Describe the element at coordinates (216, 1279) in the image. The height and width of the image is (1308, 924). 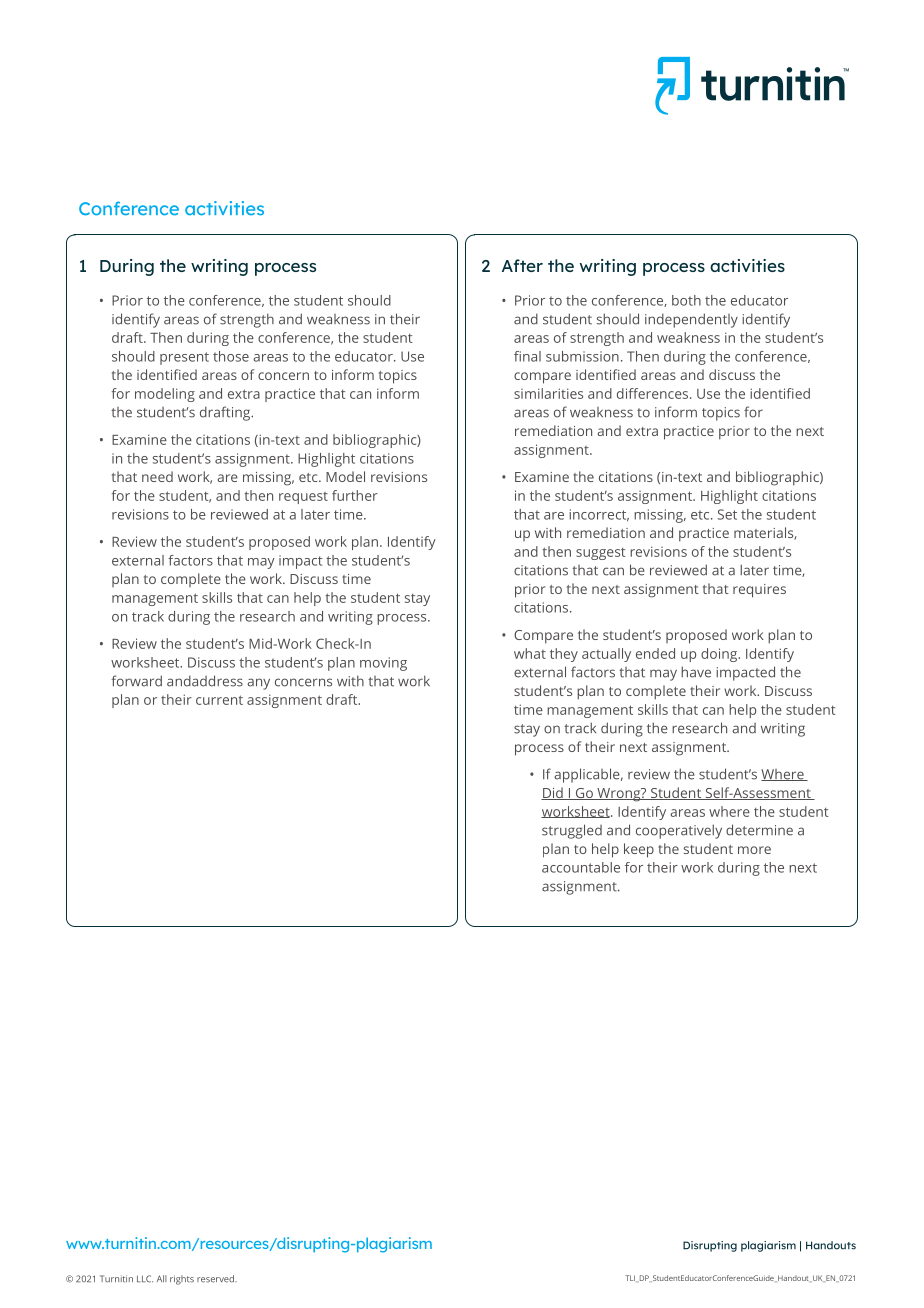
I see `reserved` at that location.
